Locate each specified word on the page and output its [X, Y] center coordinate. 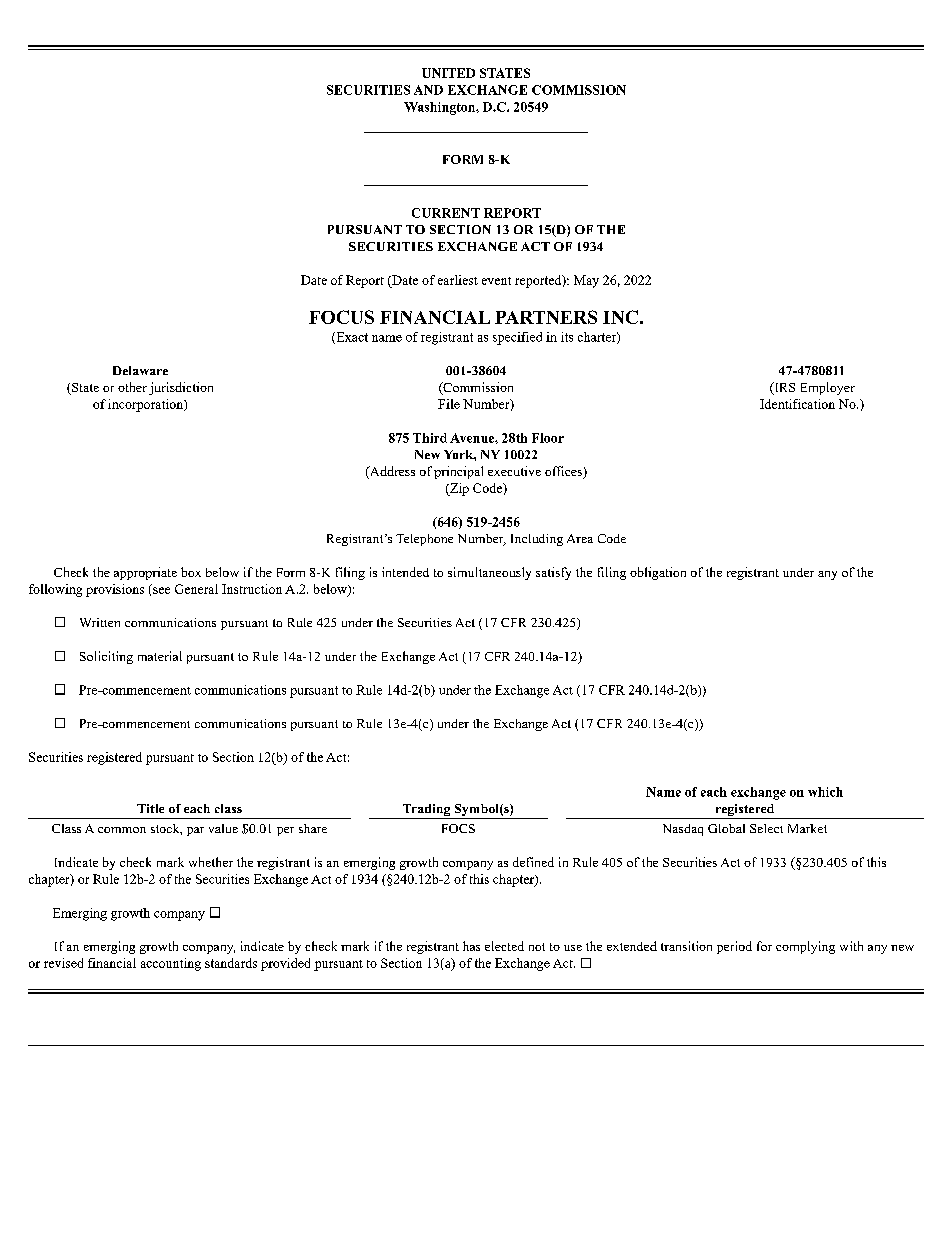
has [471, 946]
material [160, 656]
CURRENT [446, 213]
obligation [658, 573]
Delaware [140, 370]
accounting [171, 964]
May [586, 281]
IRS [783, 388]
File [449, 404]
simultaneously [489, 573]
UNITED [448, 73]
